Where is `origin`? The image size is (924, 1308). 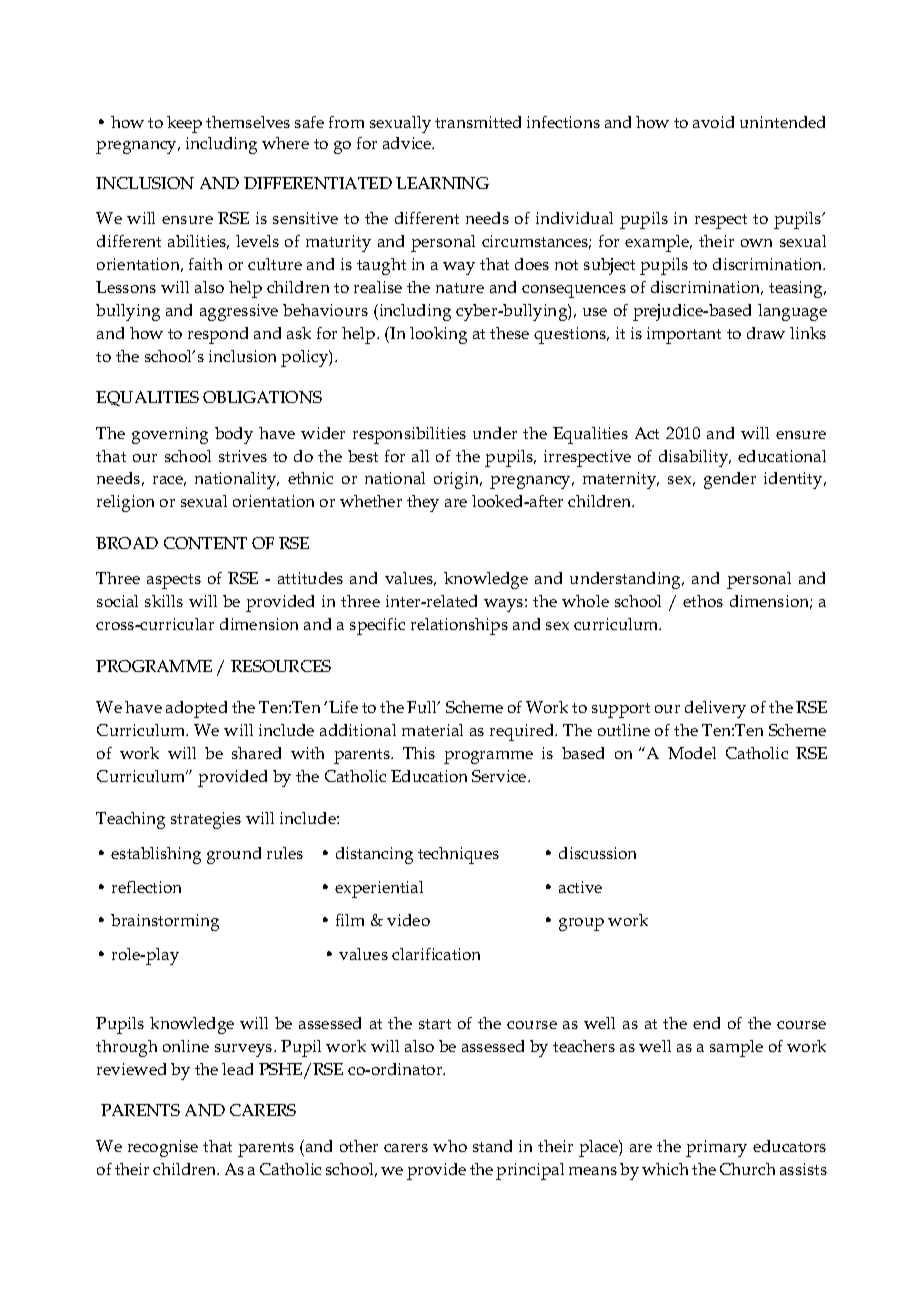
origin is located at coordinates (458, 480).
